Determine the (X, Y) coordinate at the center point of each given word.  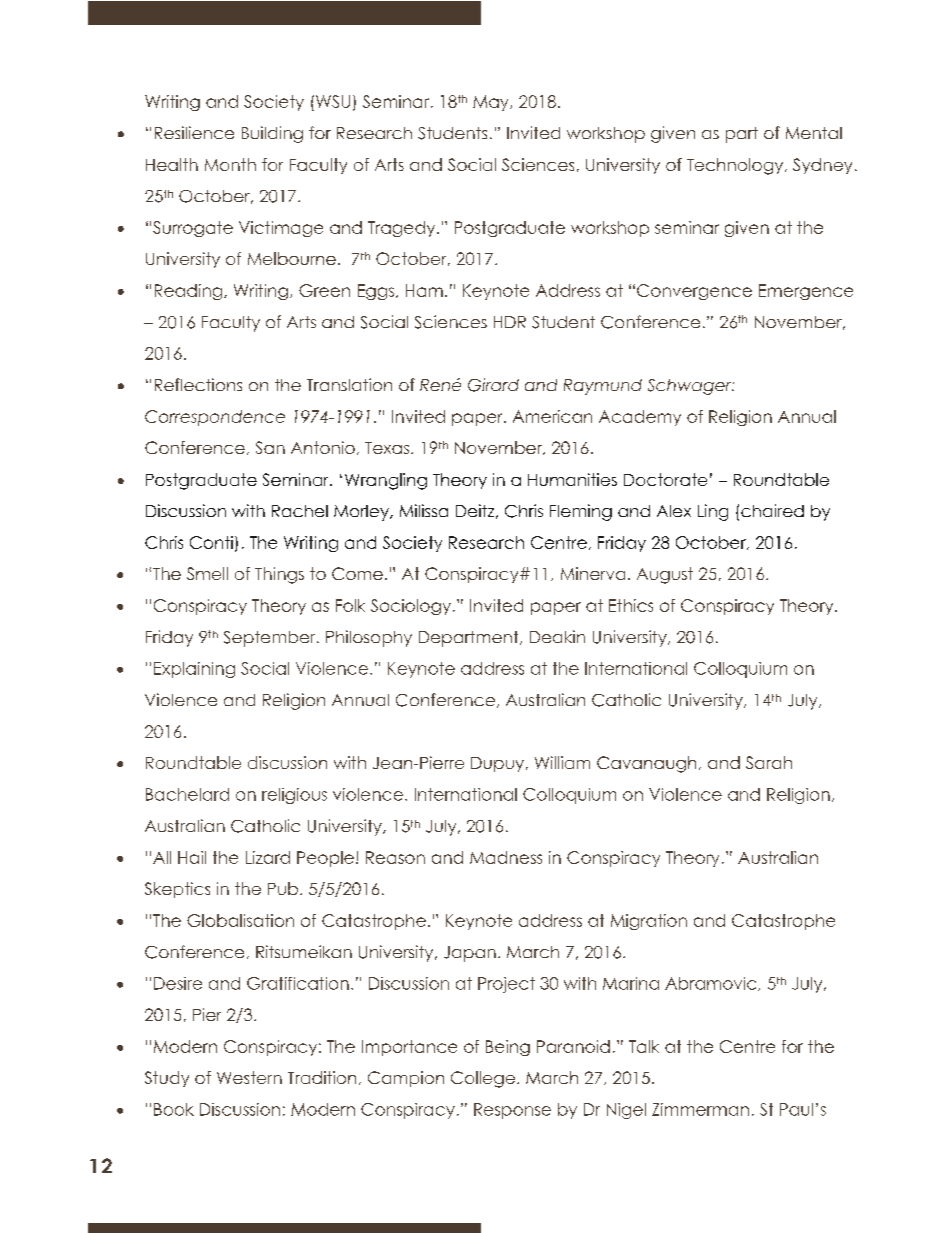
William (562, 762)
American (552, 416)
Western (249, 1077)
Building (272, 134)
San (270, 447)
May (492, 103)
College (483, 1079)
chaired (772, 510)
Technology (736, 166)
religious (294, 796)
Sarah (769, 762)
